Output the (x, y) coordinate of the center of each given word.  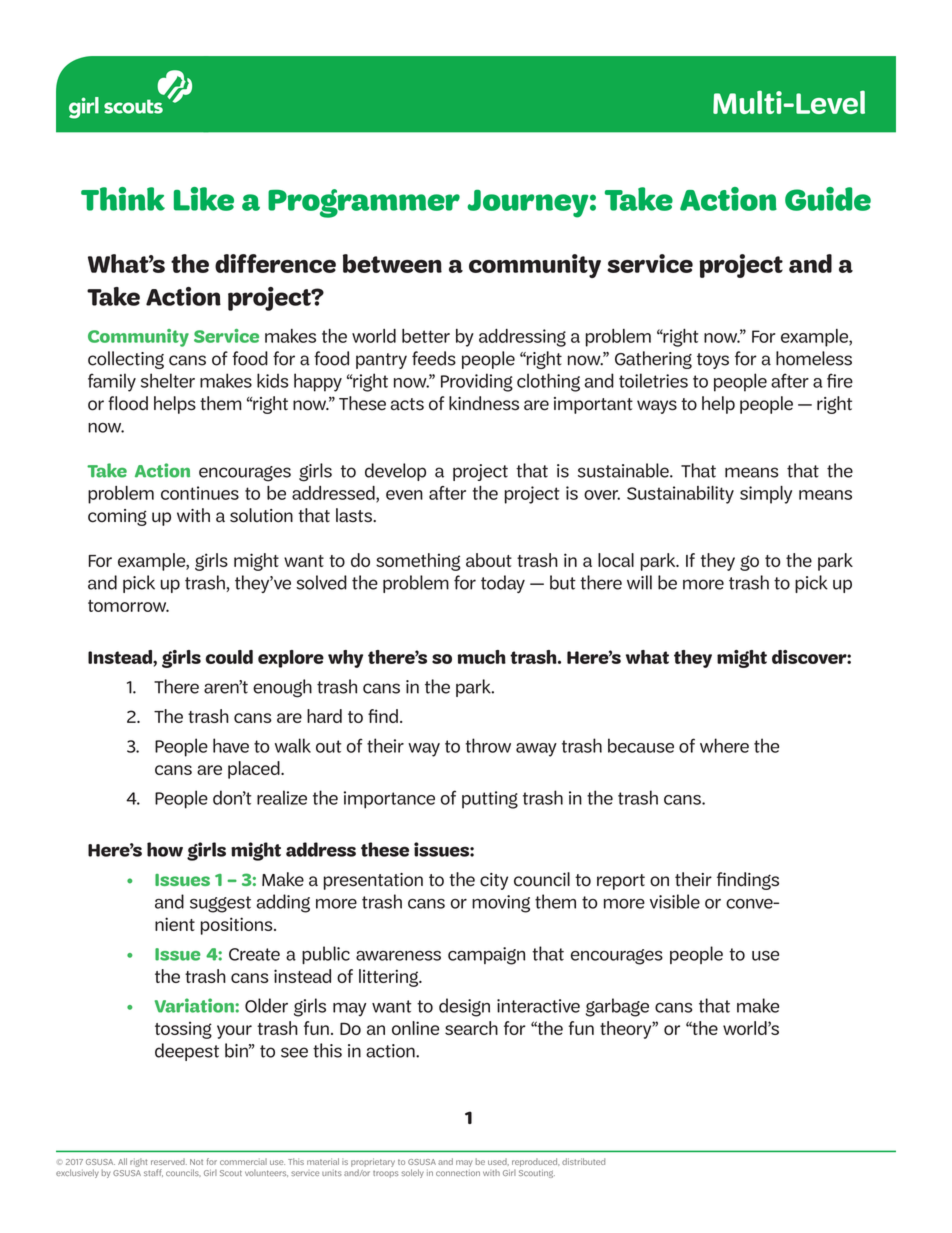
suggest (220, 904)
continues (200, 493)
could (229, 657)
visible (675, 901)
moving (501, 904)
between (392, 263)
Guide (828, 199)
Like (204, 199)
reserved (169, 1161)
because (641, 745)
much (481, 657)
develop (395, 472)
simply (766, 495)
